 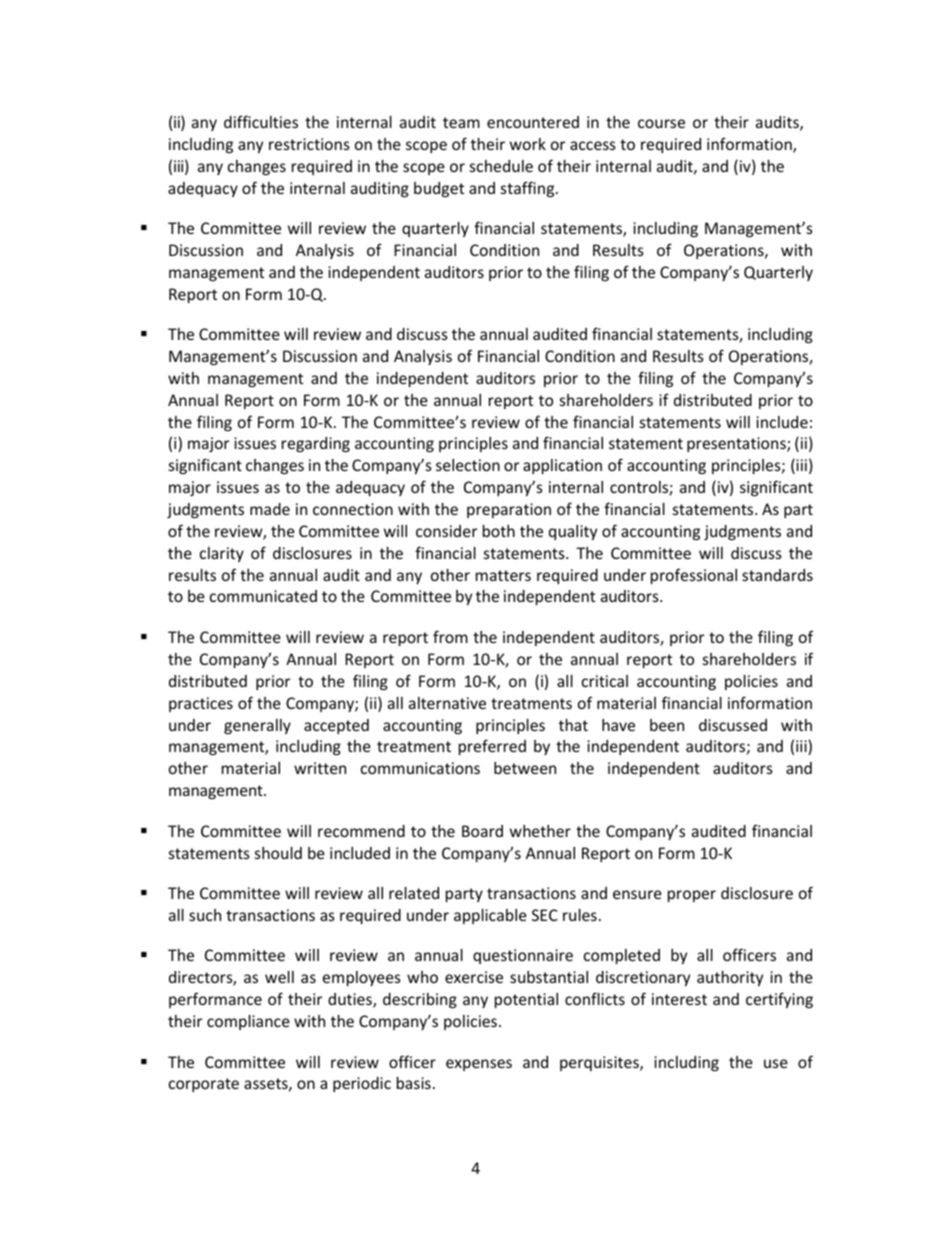 I want to click on difficulties, so click(x=261, y=121).
